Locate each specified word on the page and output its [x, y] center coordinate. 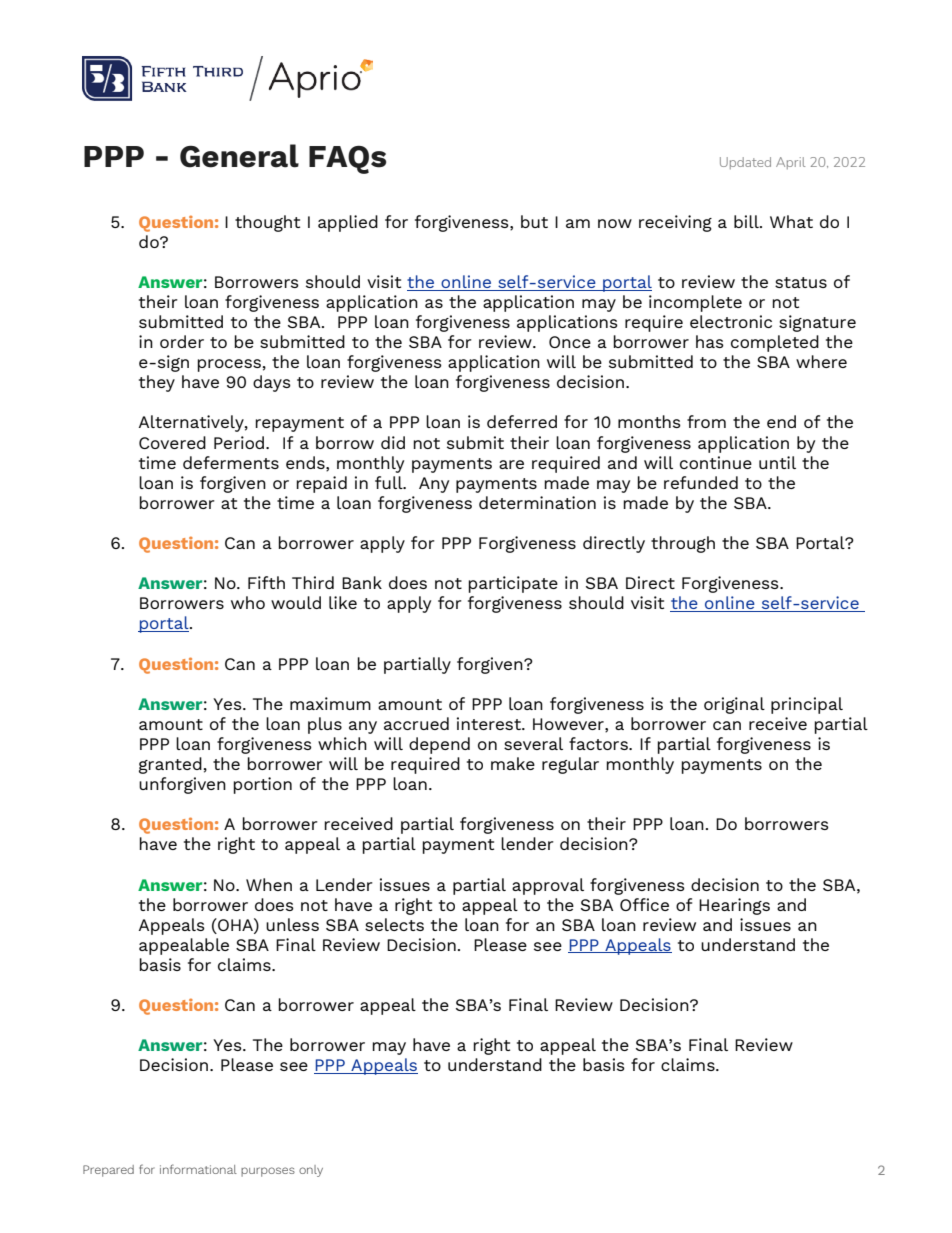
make [513, 763]
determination [537, 502]
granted [170, 765]
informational [198, 1169]
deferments [231, 462]
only [311, 1171]
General [239, 156]
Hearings [734, 906]
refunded [701, 482]
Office [644, 904]
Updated [745, 163]
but [534, 221]
